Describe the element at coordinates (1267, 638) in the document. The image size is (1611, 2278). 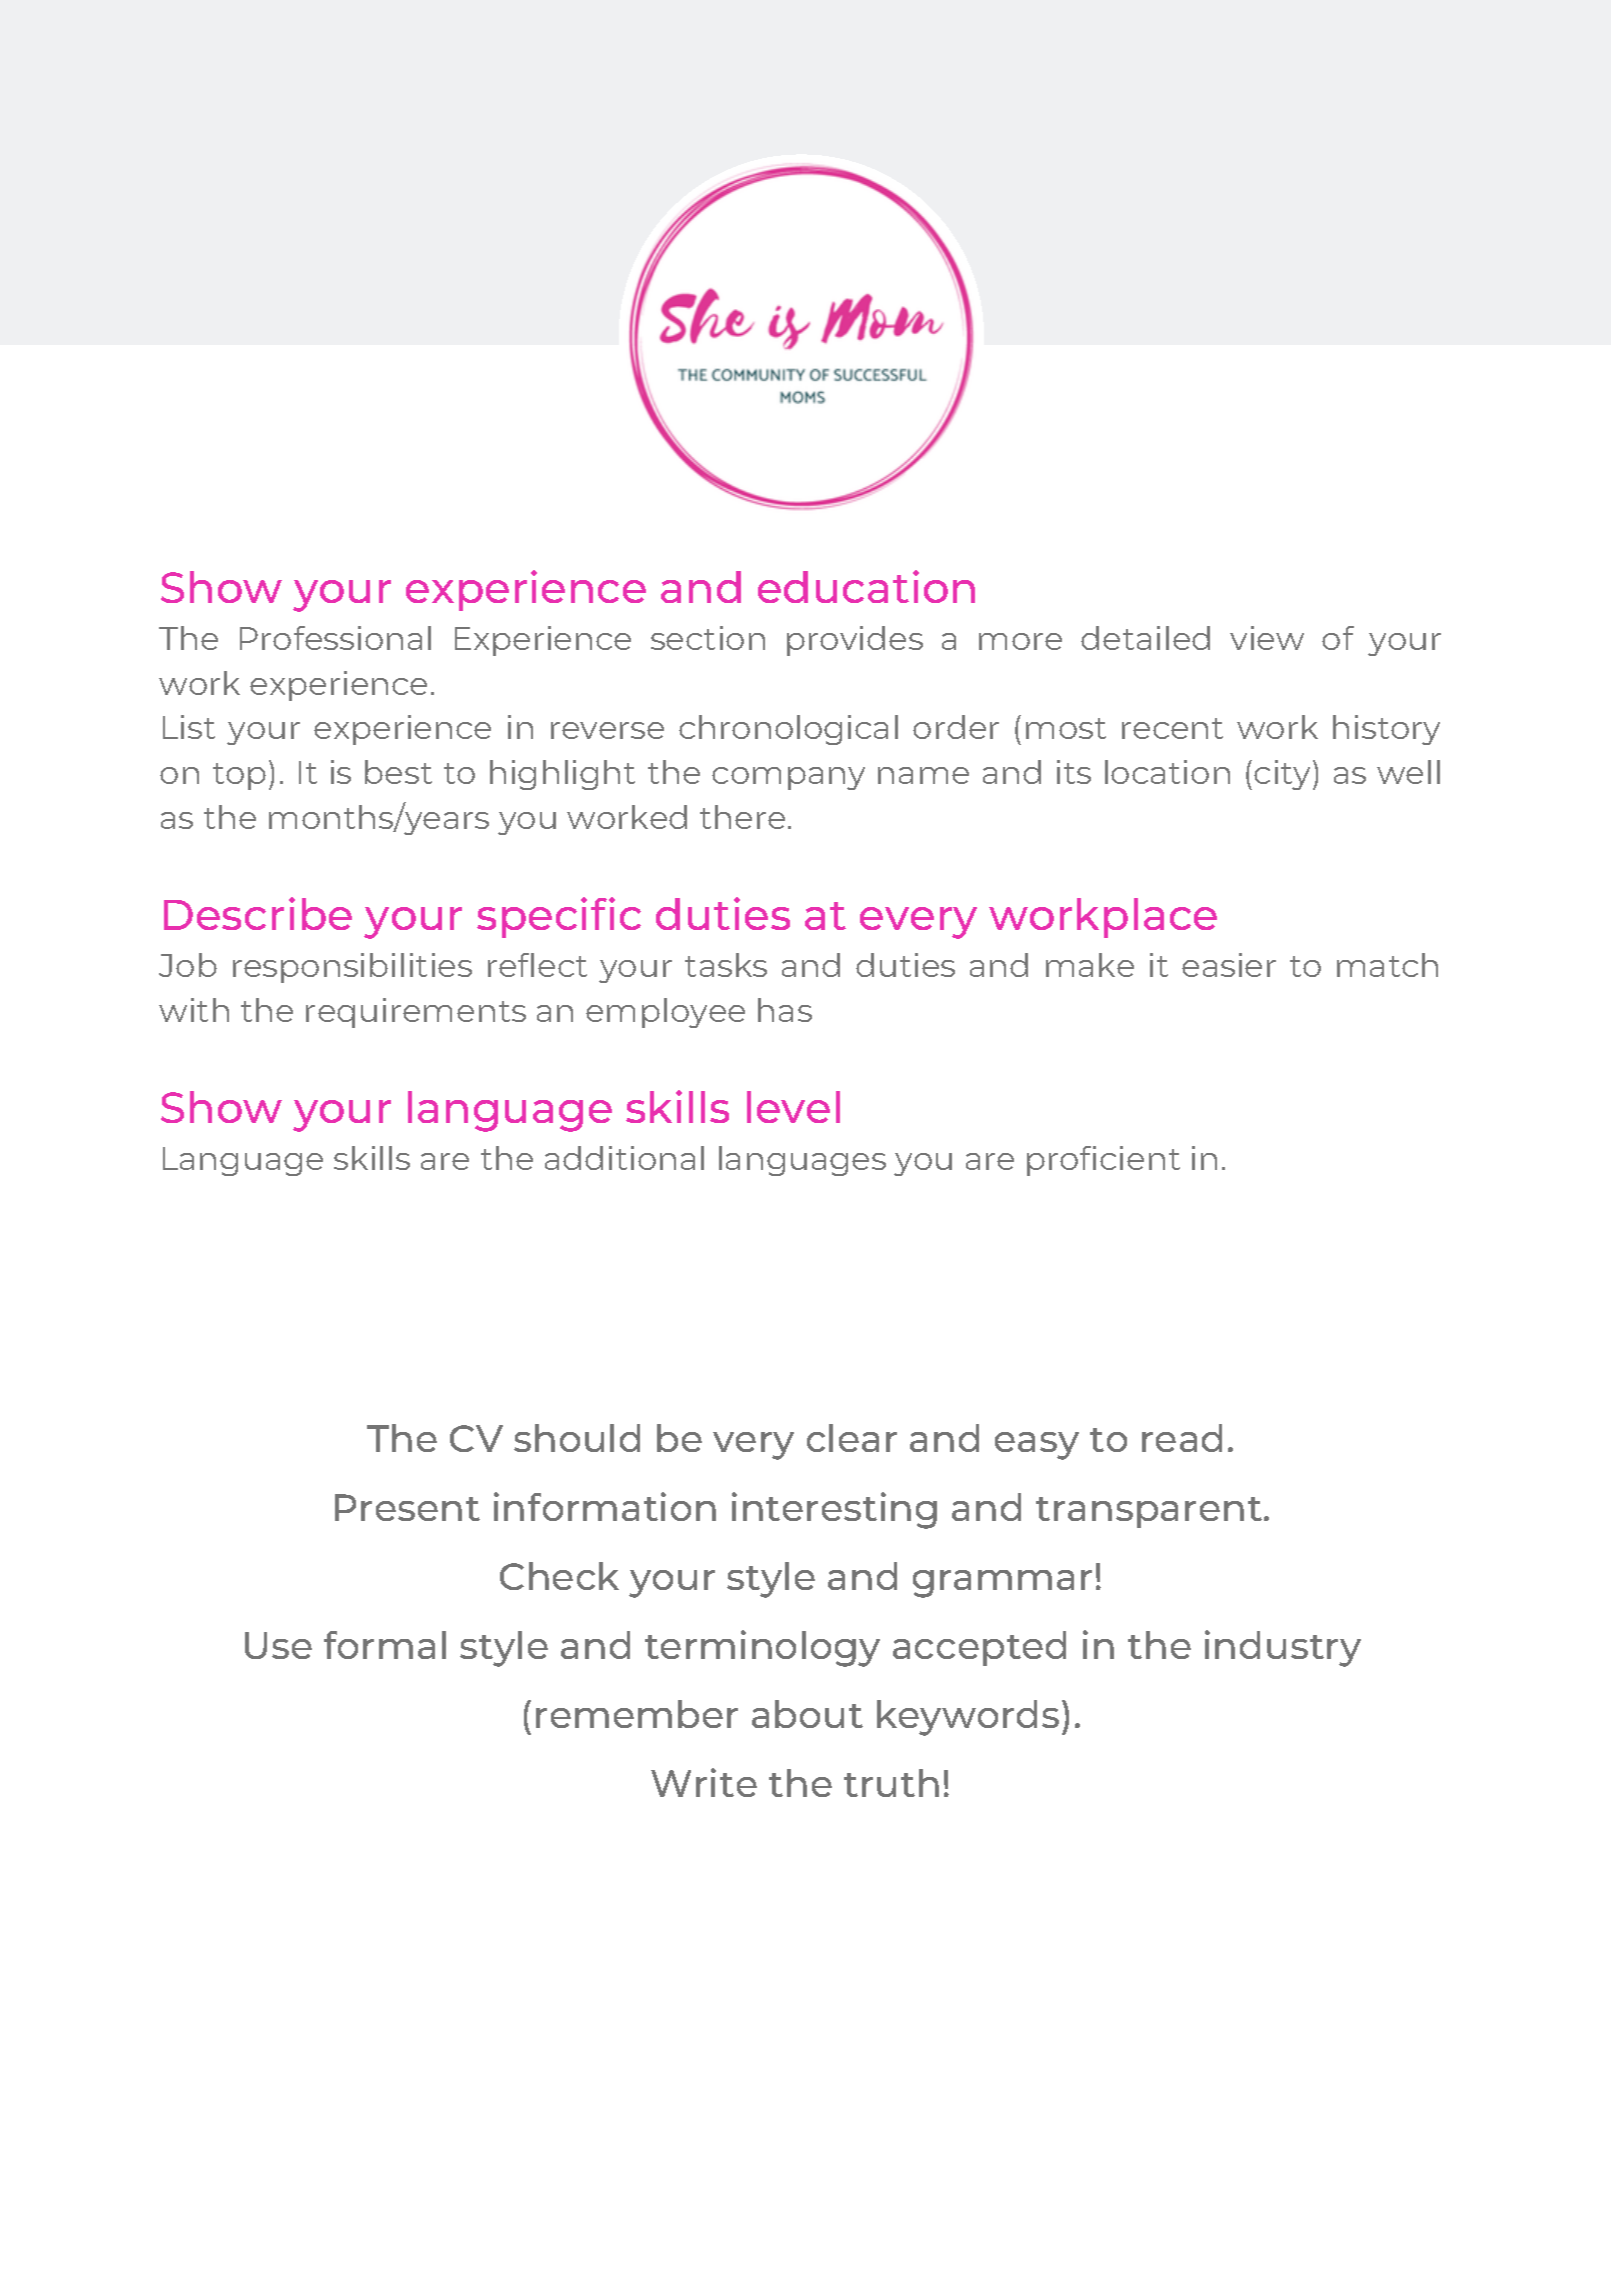
I see `view` at that location.
